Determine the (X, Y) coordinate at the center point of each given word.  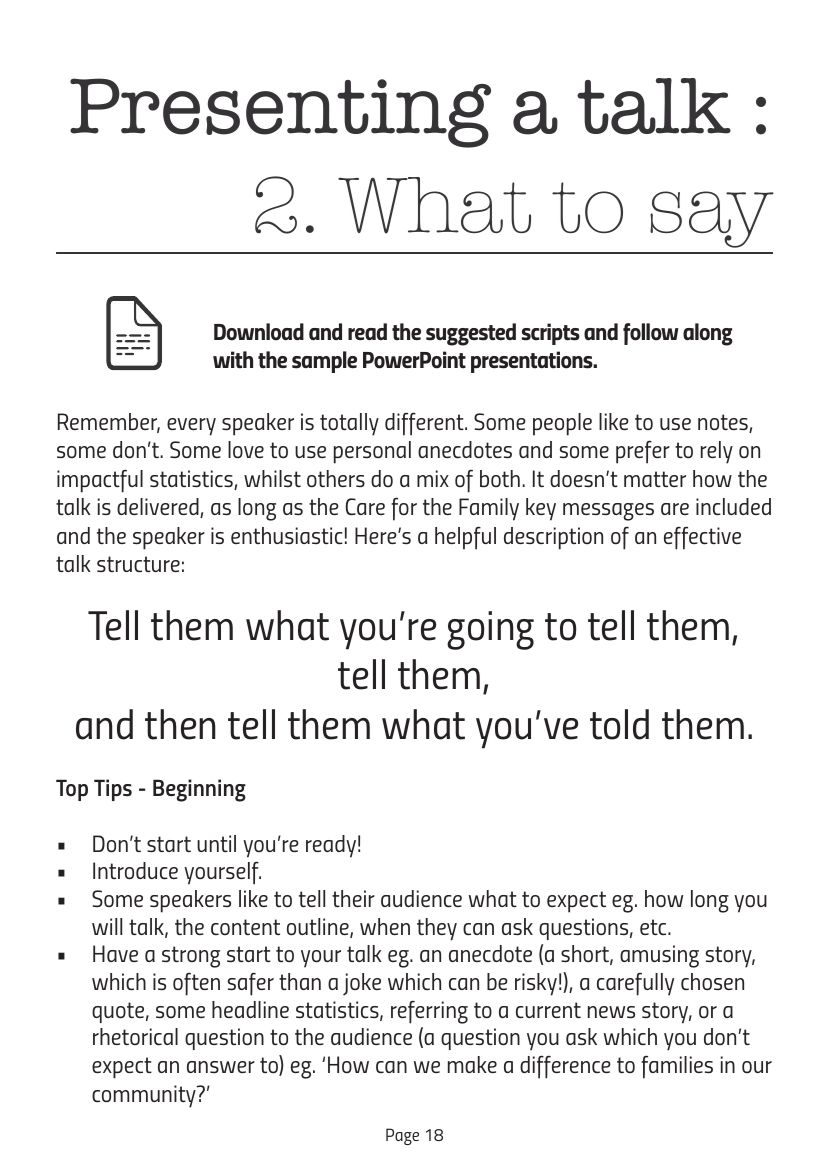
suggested (471, 334)
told (619, 724)
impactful (100, 481)
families (677, 1067)
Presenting (280, 113)
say (712, 219)
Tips (113, 790)
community (145, 1096)
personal (372, 452)
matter (655, 479)
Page (402, 1136)
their (353, 898)
